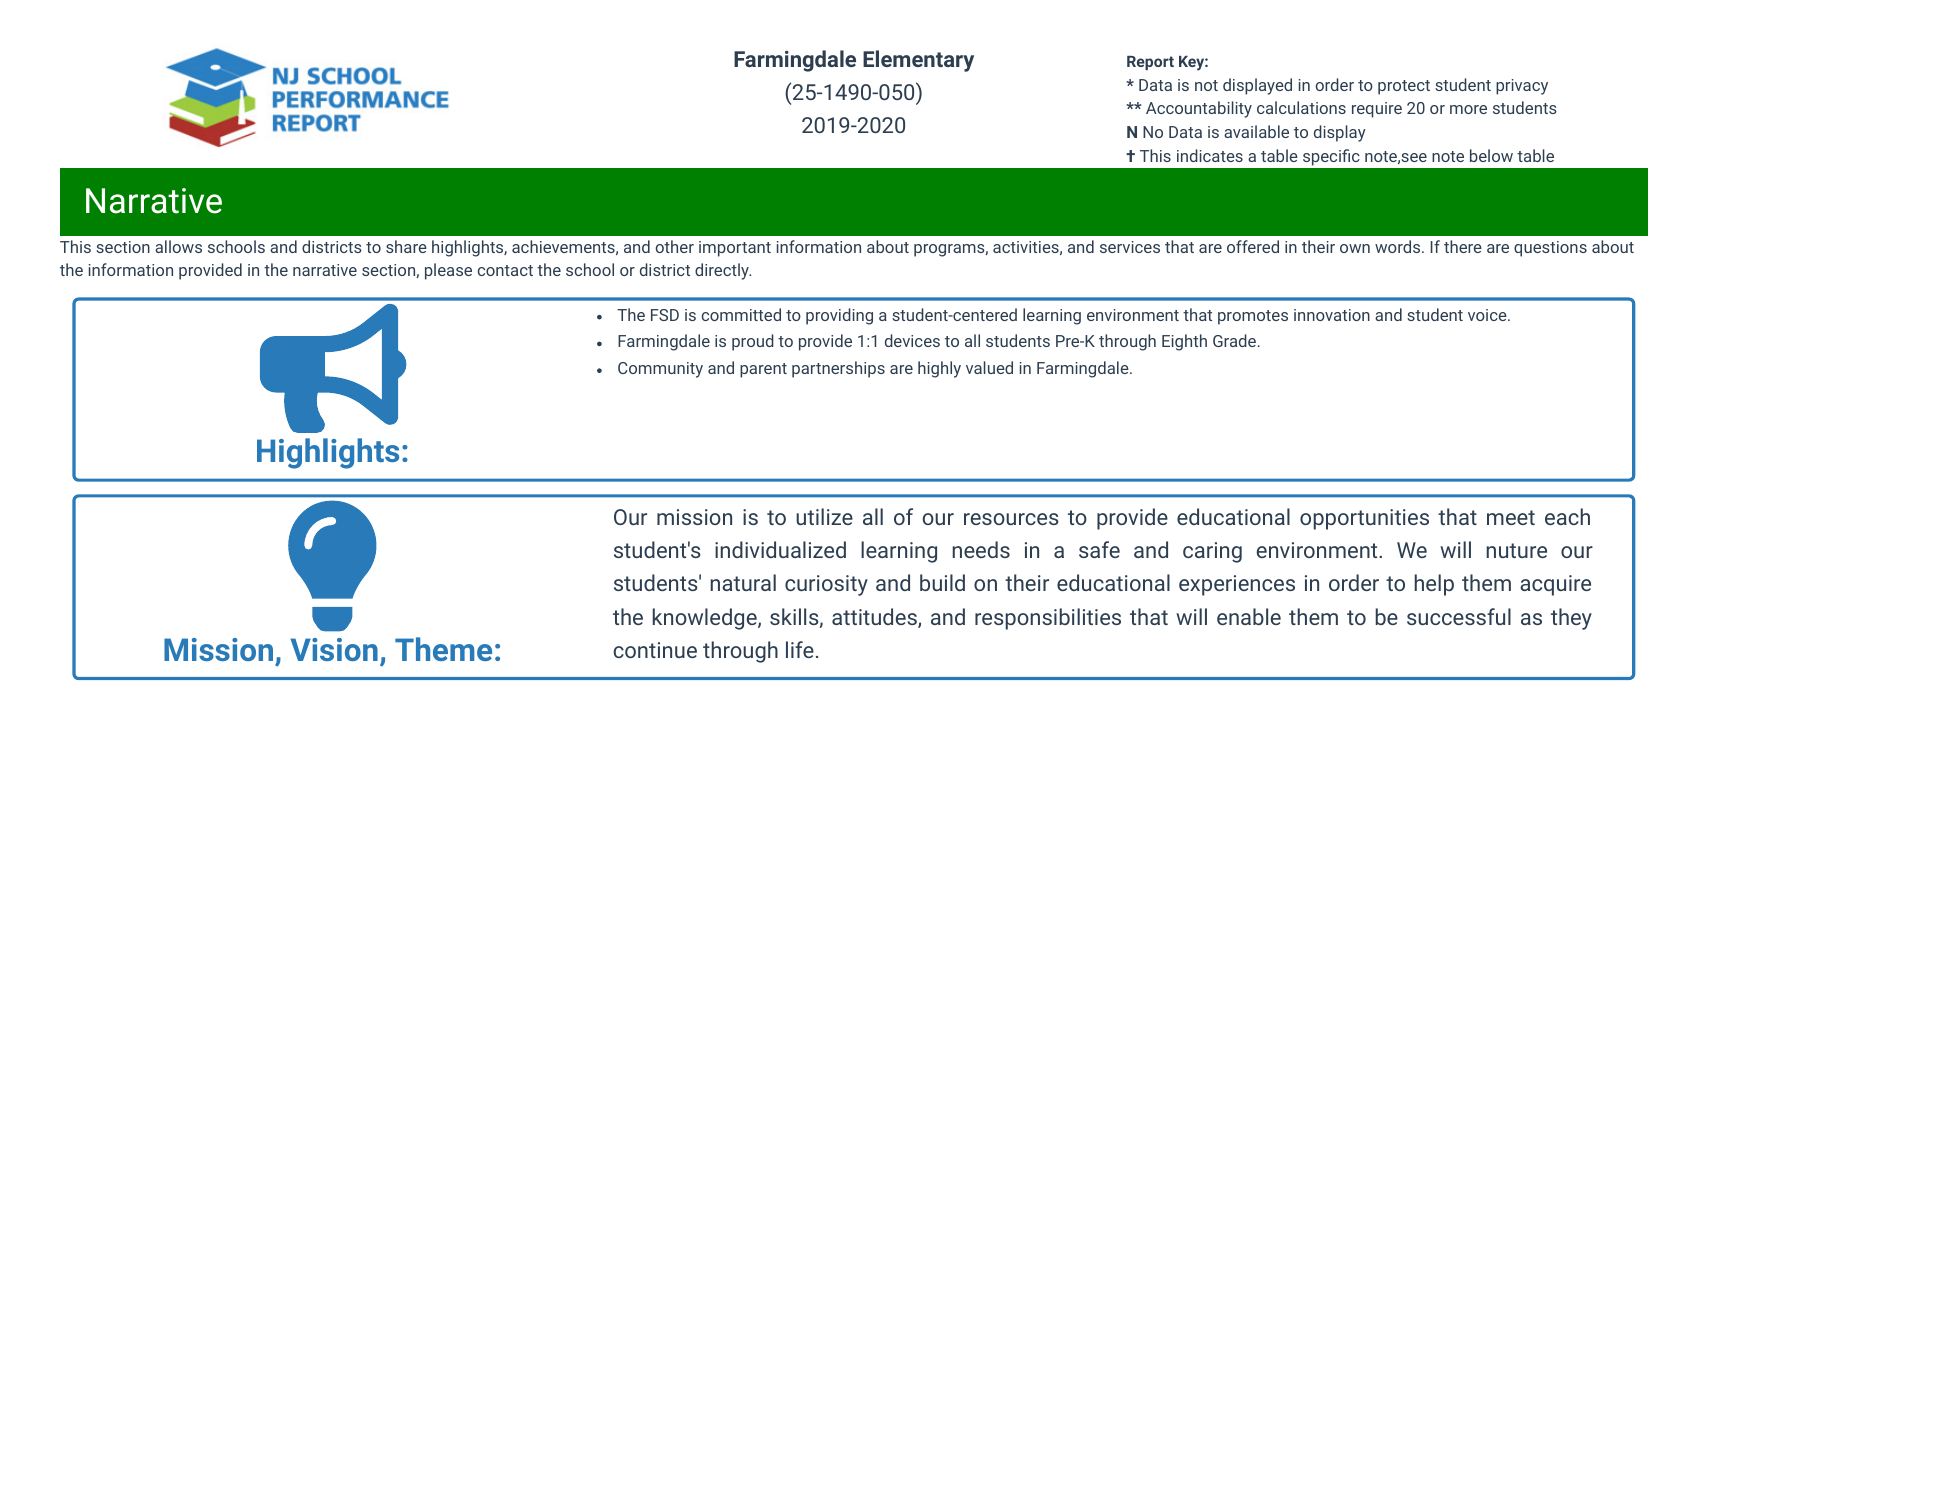 This image has height=1493, width=1933. I want to click on successful, so click(1459, 616).
